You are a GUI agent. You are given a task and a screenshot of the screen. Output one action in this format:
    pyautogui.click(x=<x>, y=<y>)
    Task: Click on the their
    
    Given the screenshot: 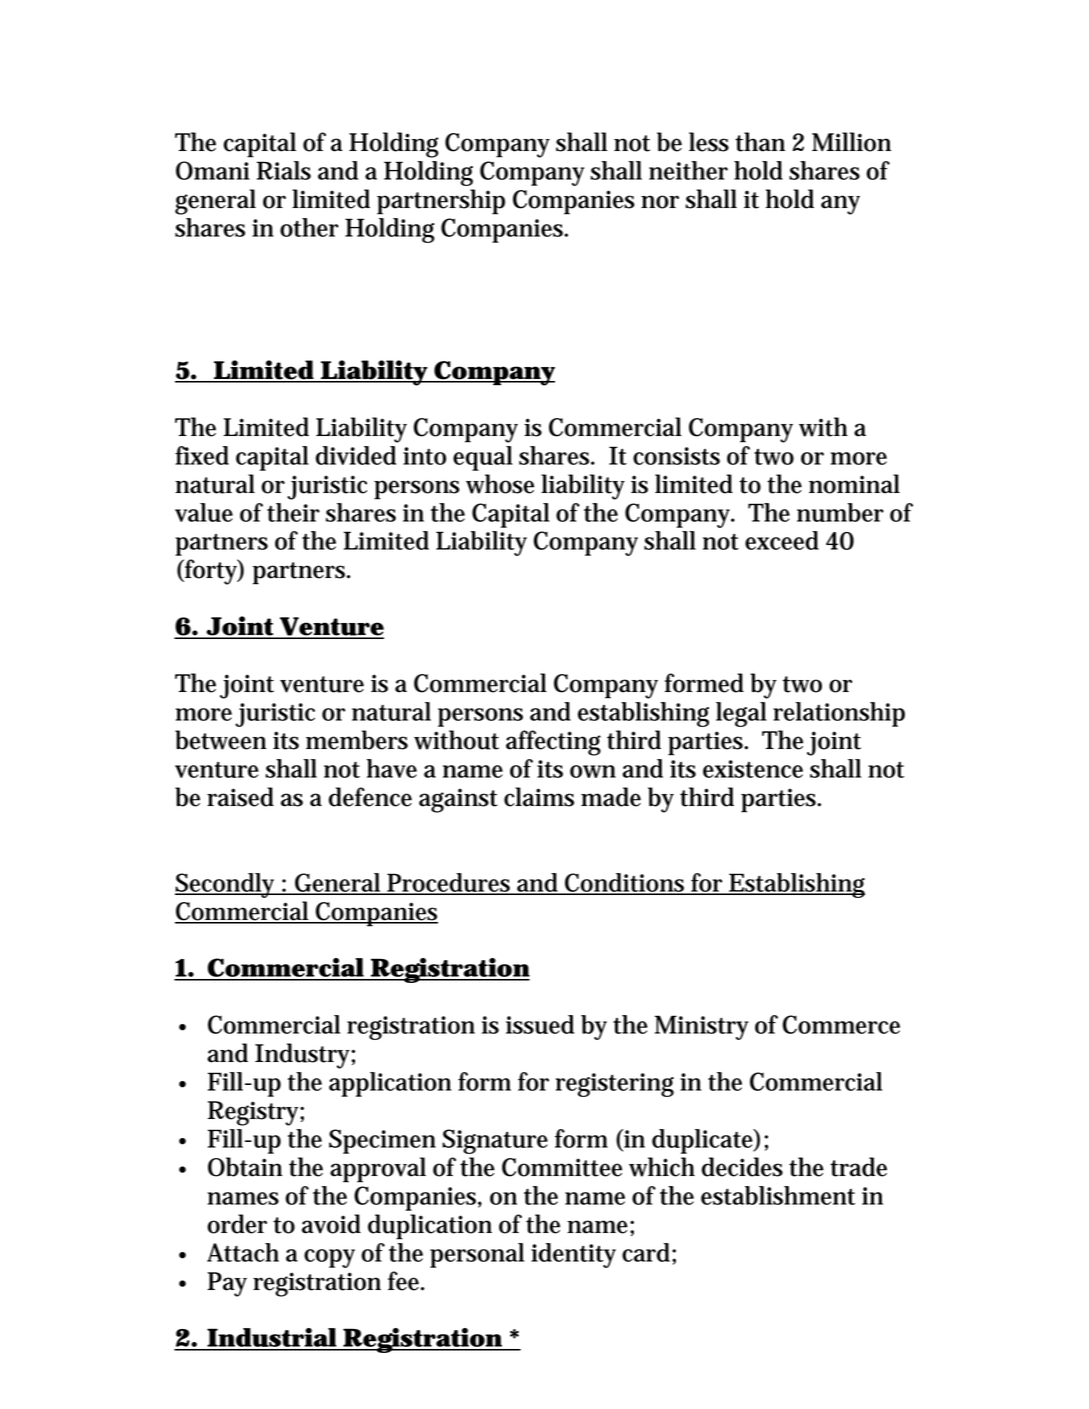 What is the action you would take?
    pyautogui.click(x=293, y=512)
